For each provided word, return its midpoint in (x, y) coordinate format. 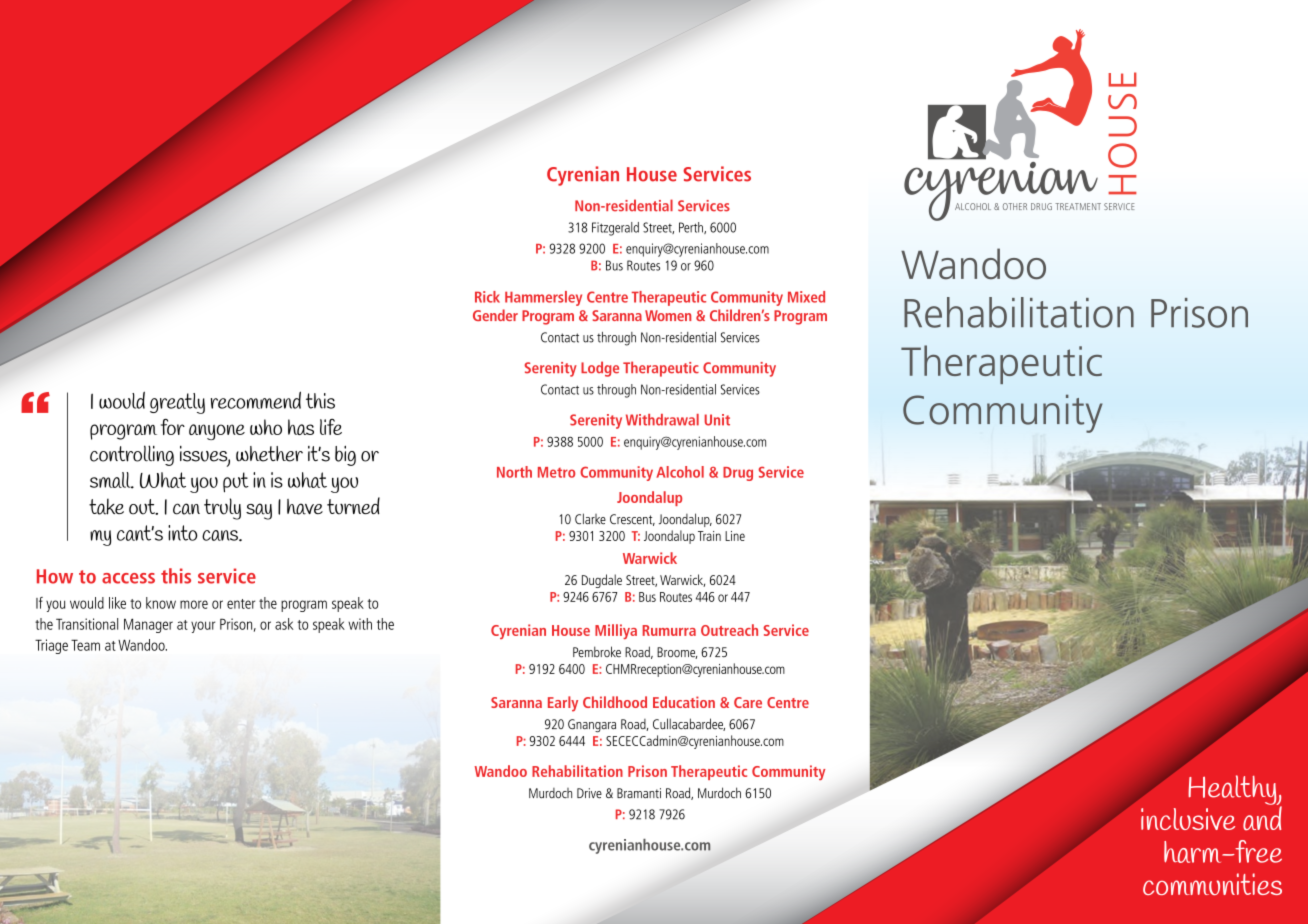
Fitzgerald (615, 229)
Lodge (600, 369)
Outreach (729, 630)
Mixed (806, 297)
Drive (589, 793)
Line (735, 536)
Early (563, 704)
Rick (487, 297)
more (194, 604)
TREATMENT (1078, 206)
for (173, 427)
